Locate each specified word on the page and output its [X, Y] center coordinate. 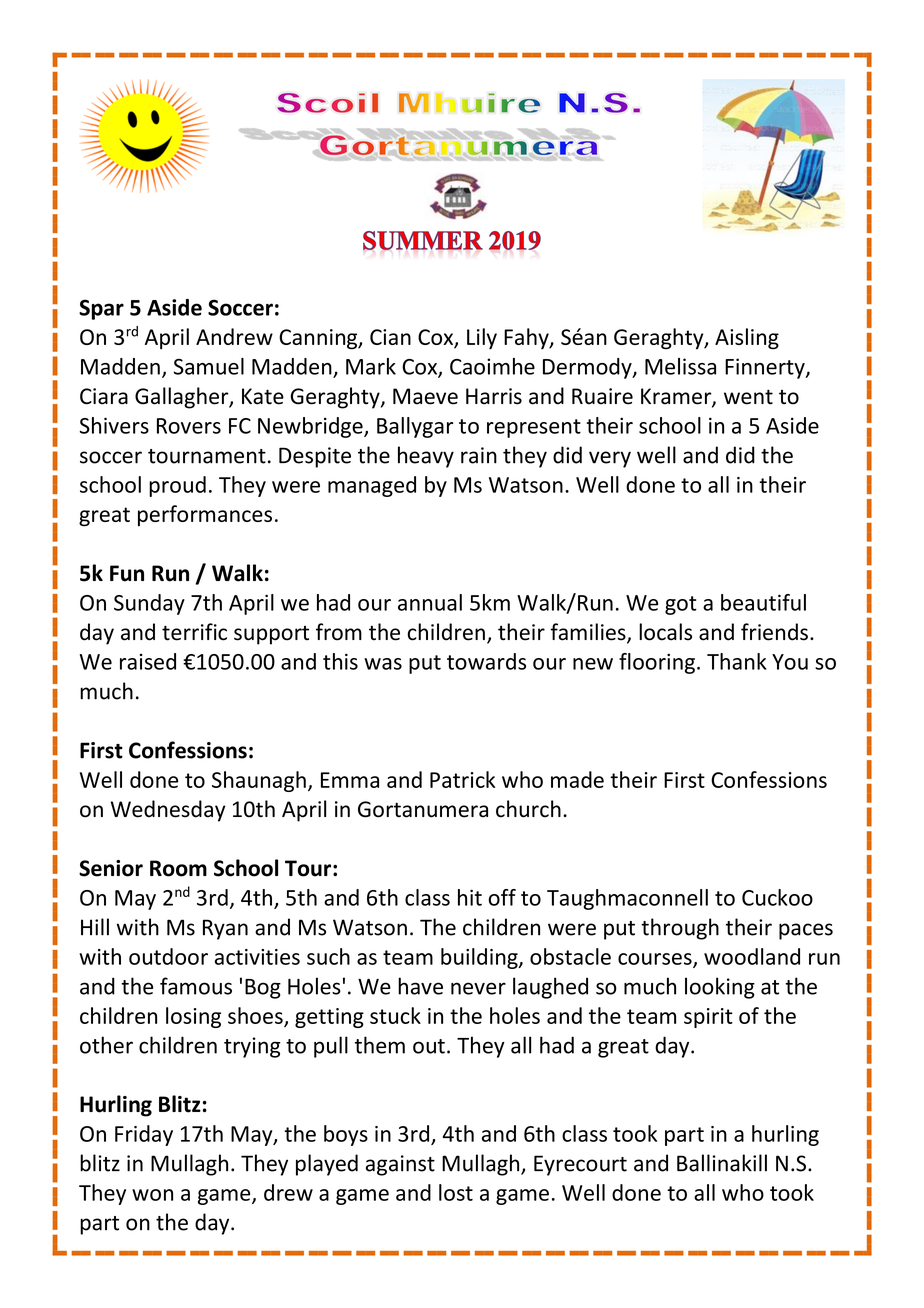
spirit [708, 1018]
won [152, 1195]
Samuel [209, 366]
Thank [737, 661]
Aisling [747, 339]
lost [456, 1192]
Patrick [462, 779]
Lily [482, 339]
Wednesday [168, 811]
